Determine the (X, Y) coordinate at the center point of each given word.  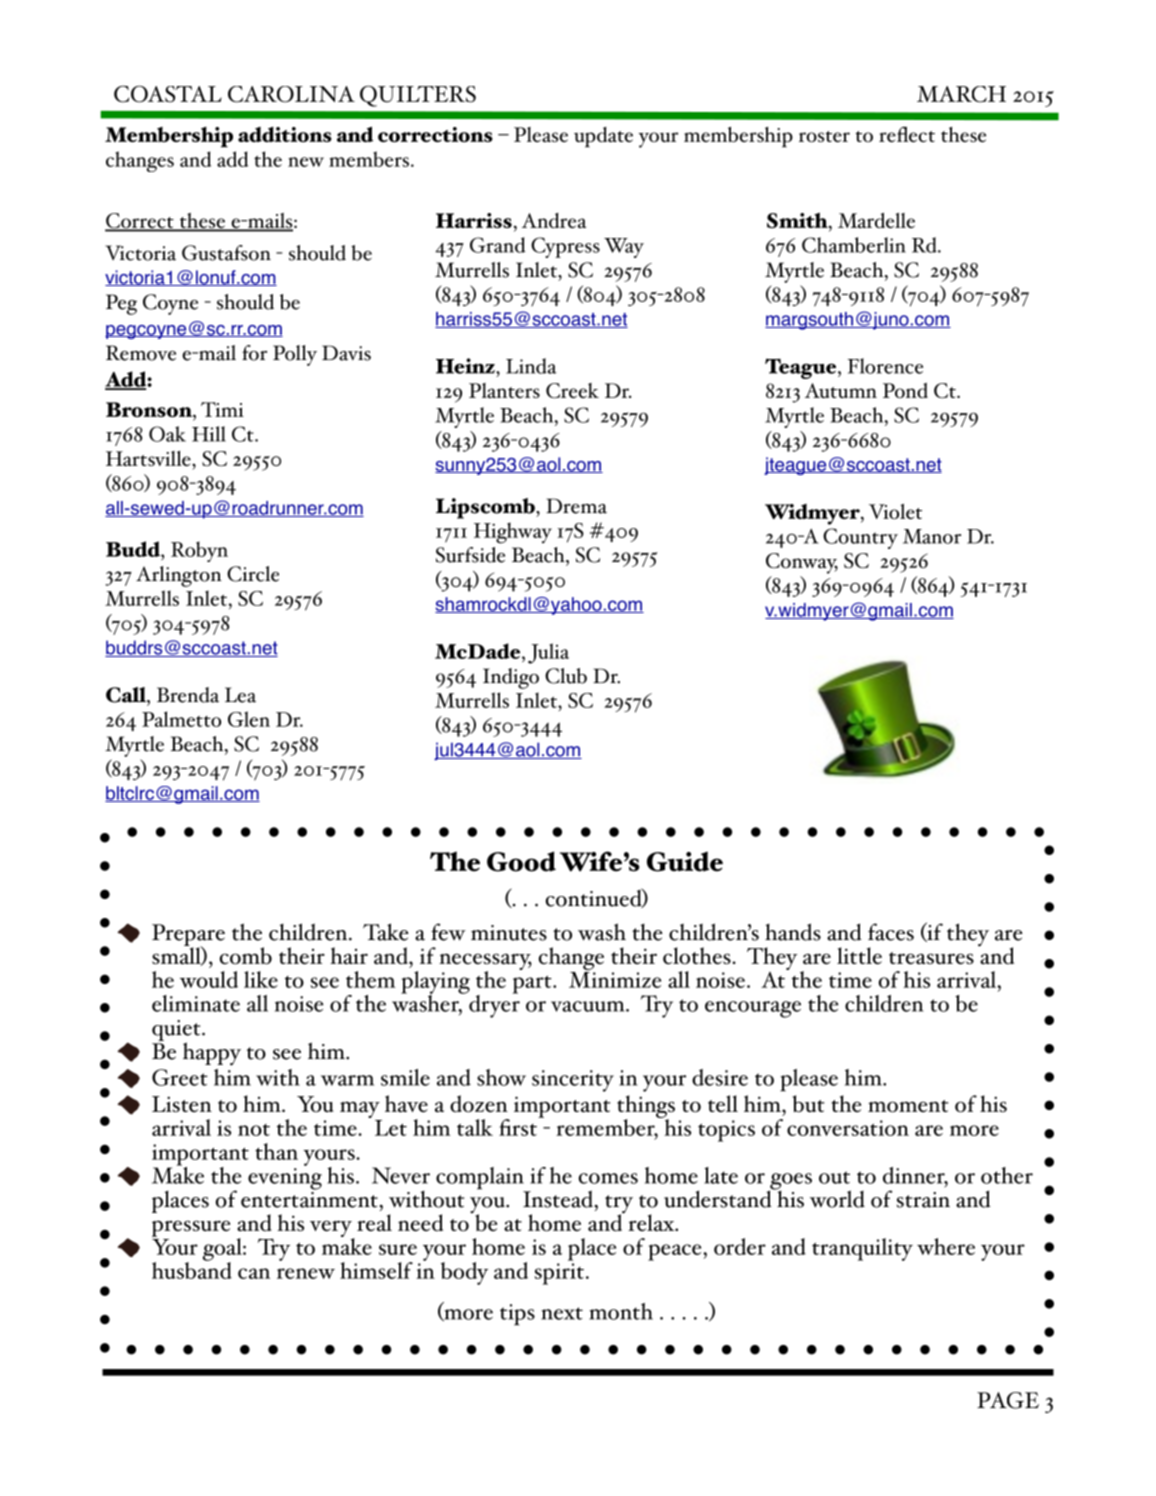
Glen (249, 719)
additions (285, 134)
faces (891, 932)
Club (566, 676)
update (603, 137)
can (254, 1273)
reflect (907, 134)
